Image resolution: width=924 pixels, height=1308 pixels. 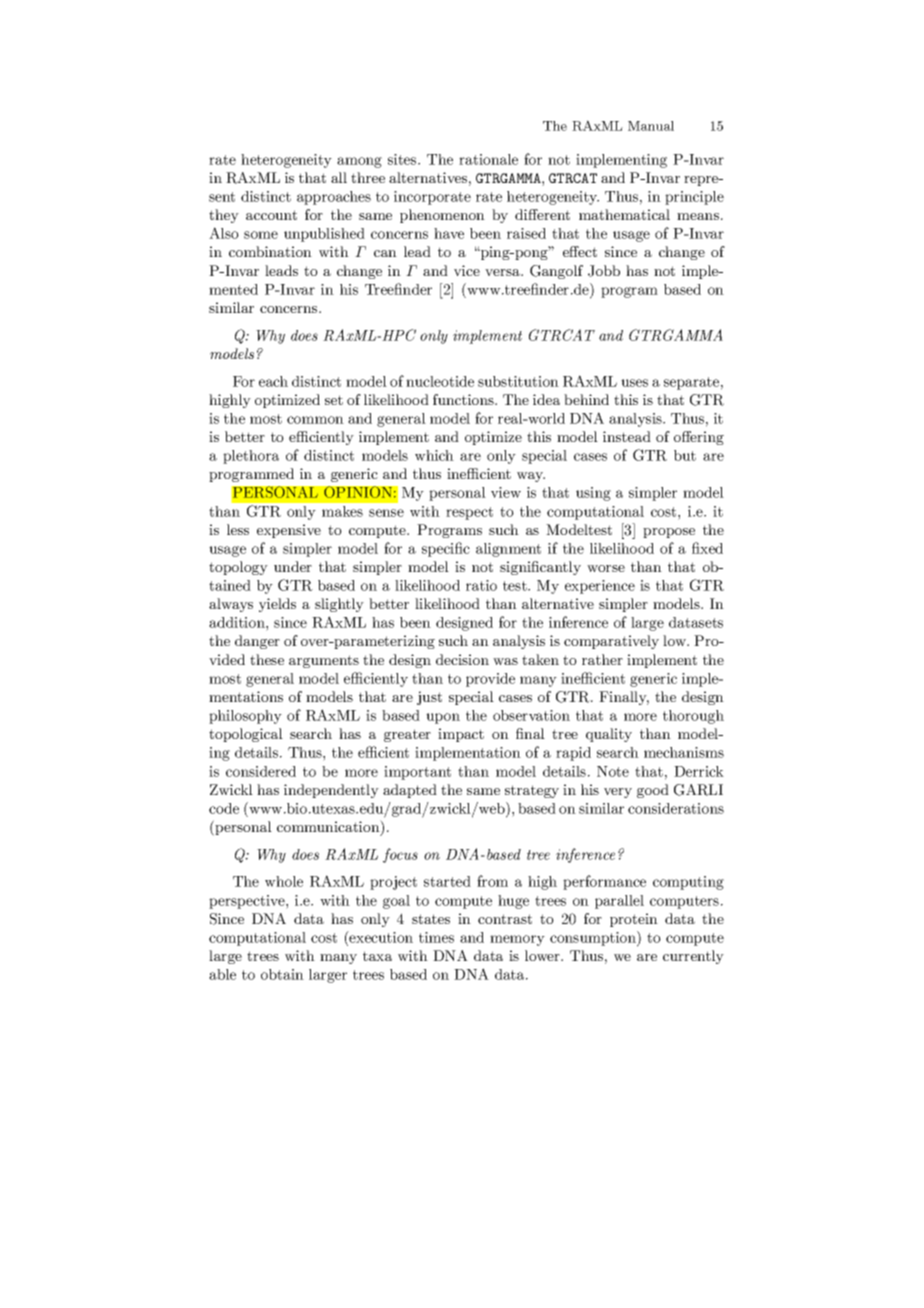 What do you see at coordinates (271, 215) in the page?
I see `account` at bounding box center [271, 215].
